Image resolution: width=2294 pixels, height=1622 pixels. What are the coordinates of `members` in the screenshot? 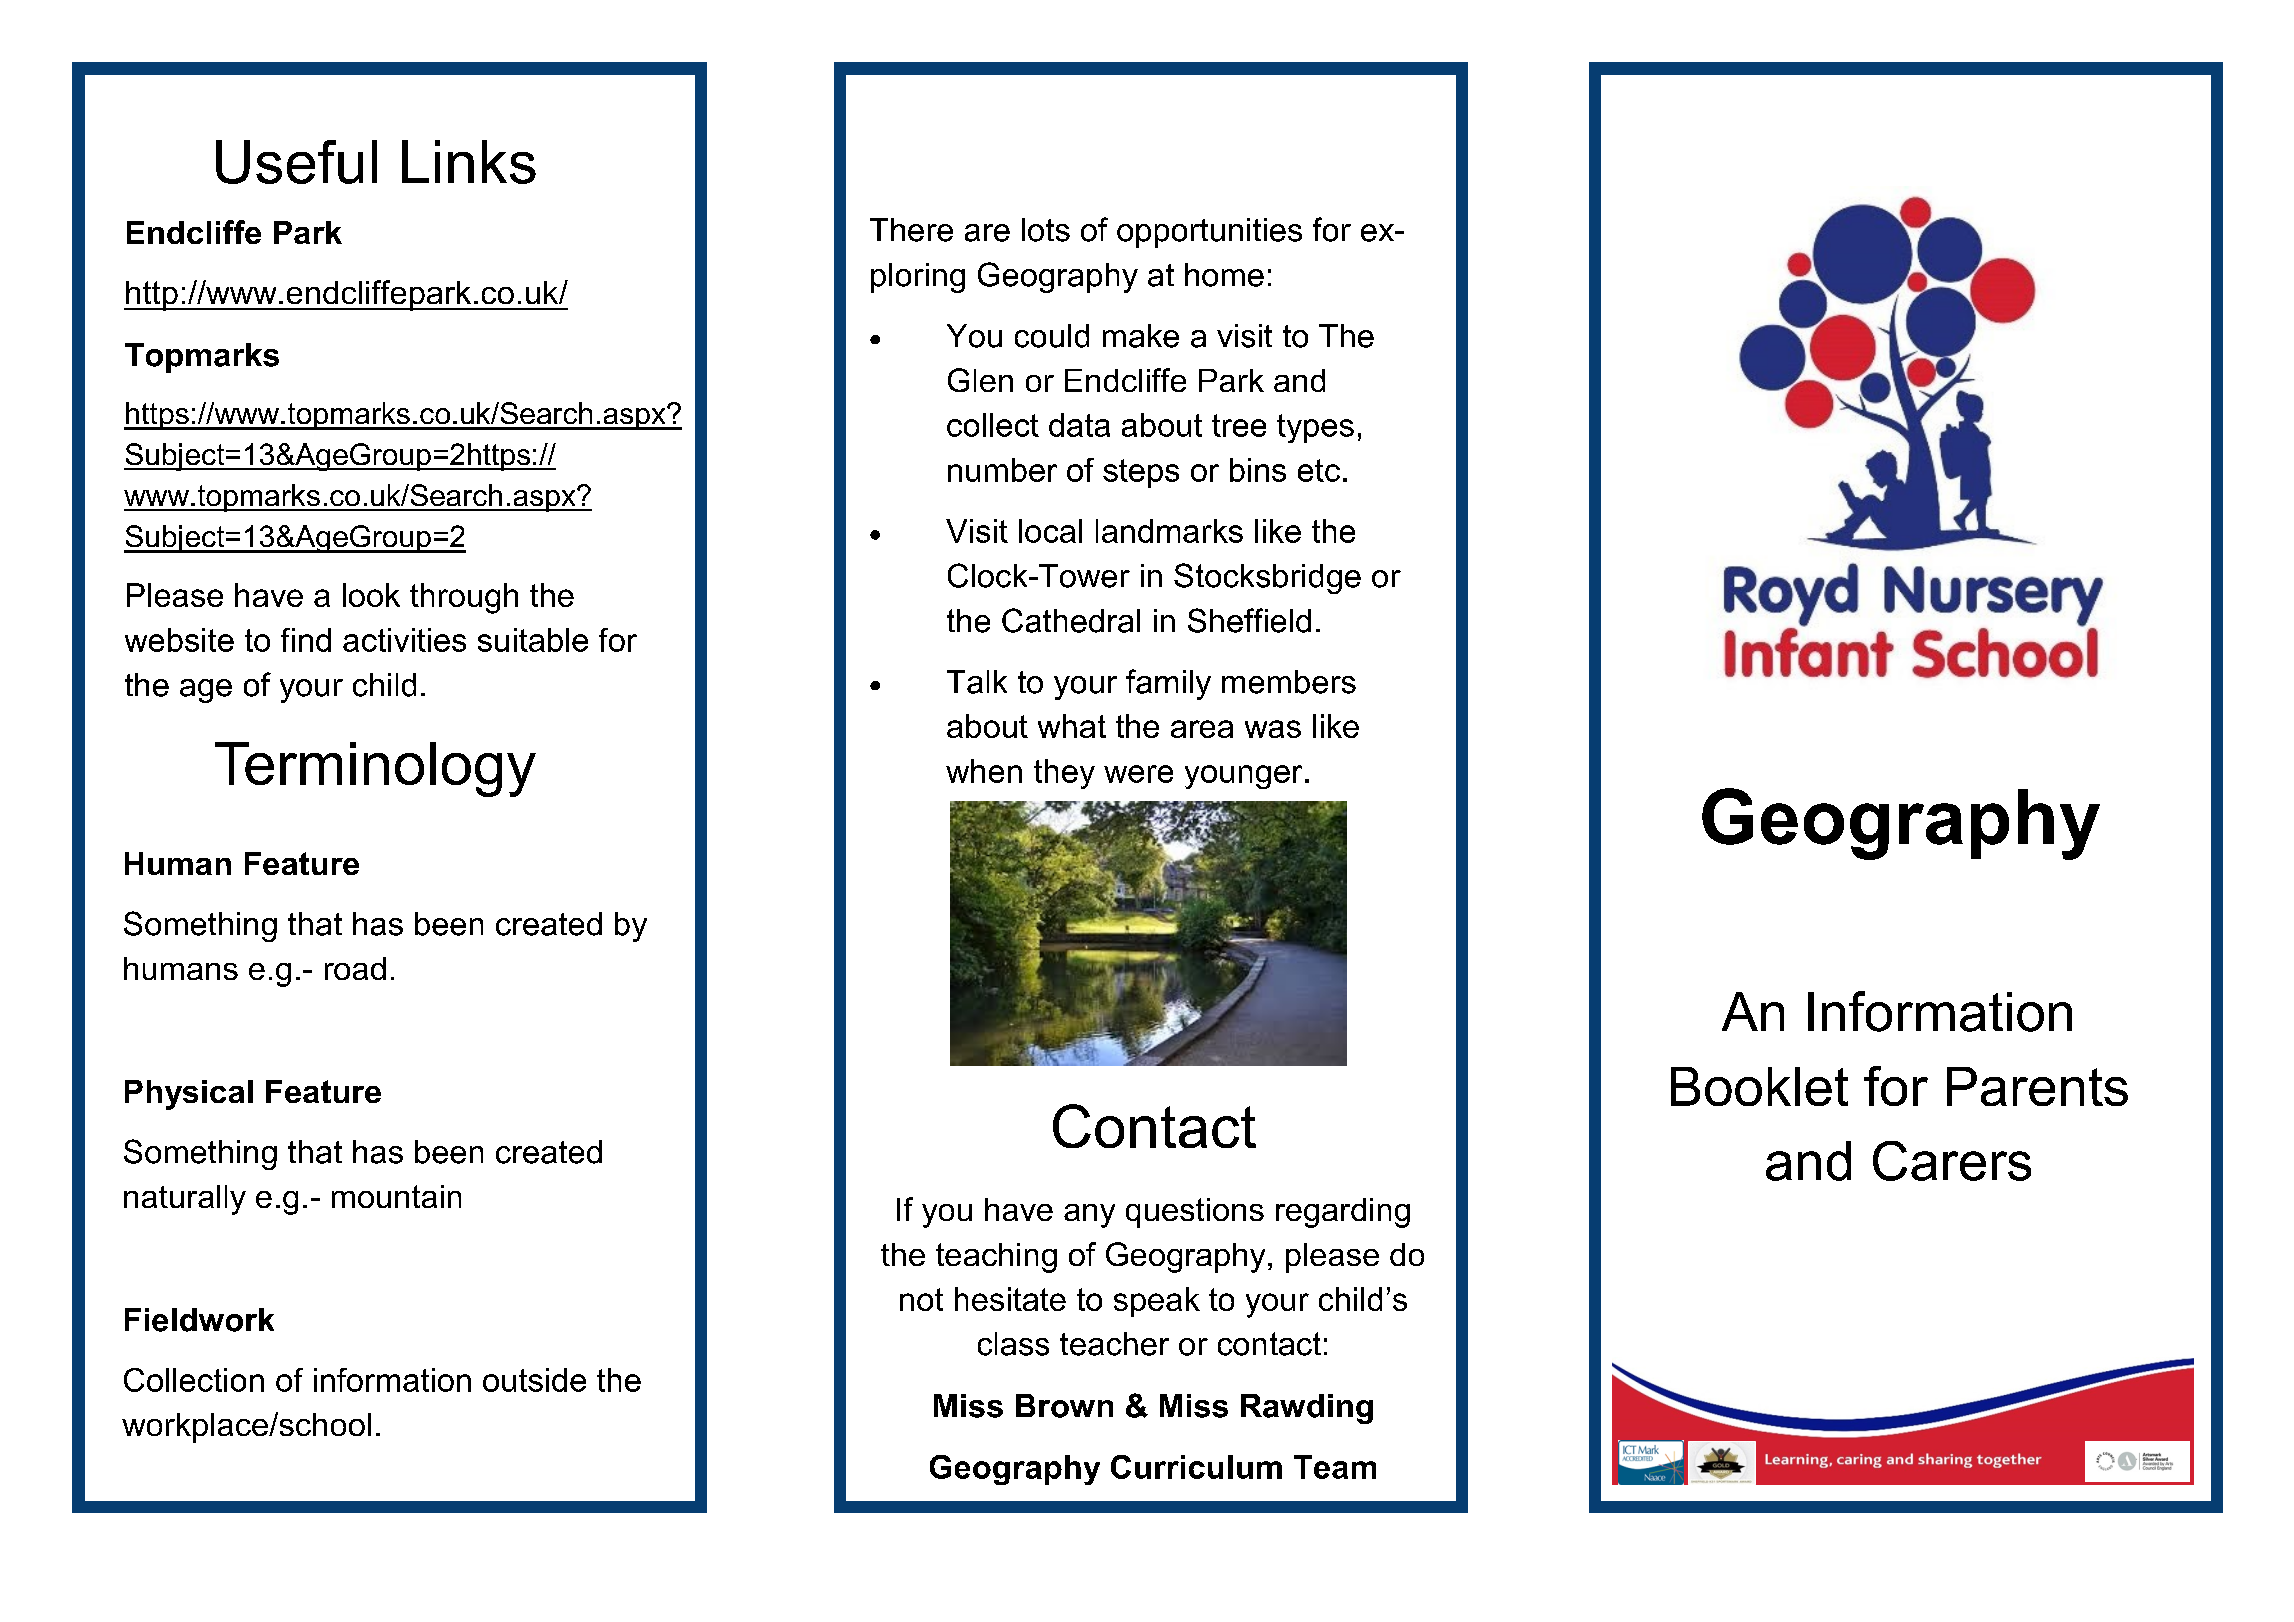 It's located at (1289, 682).
